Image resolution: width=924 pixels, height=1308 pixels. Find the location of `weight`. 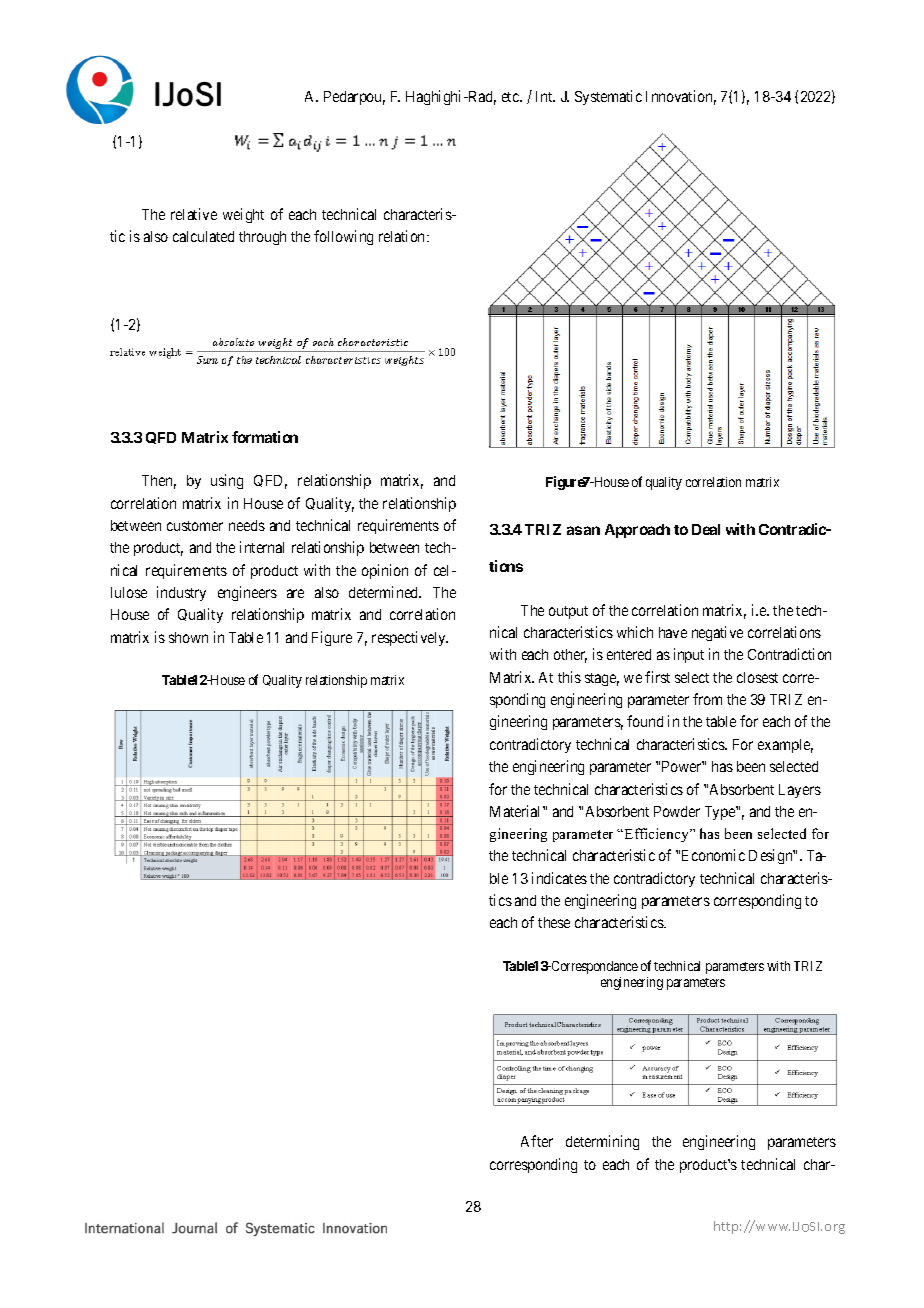

weight is located at coordinates (243, 215).
